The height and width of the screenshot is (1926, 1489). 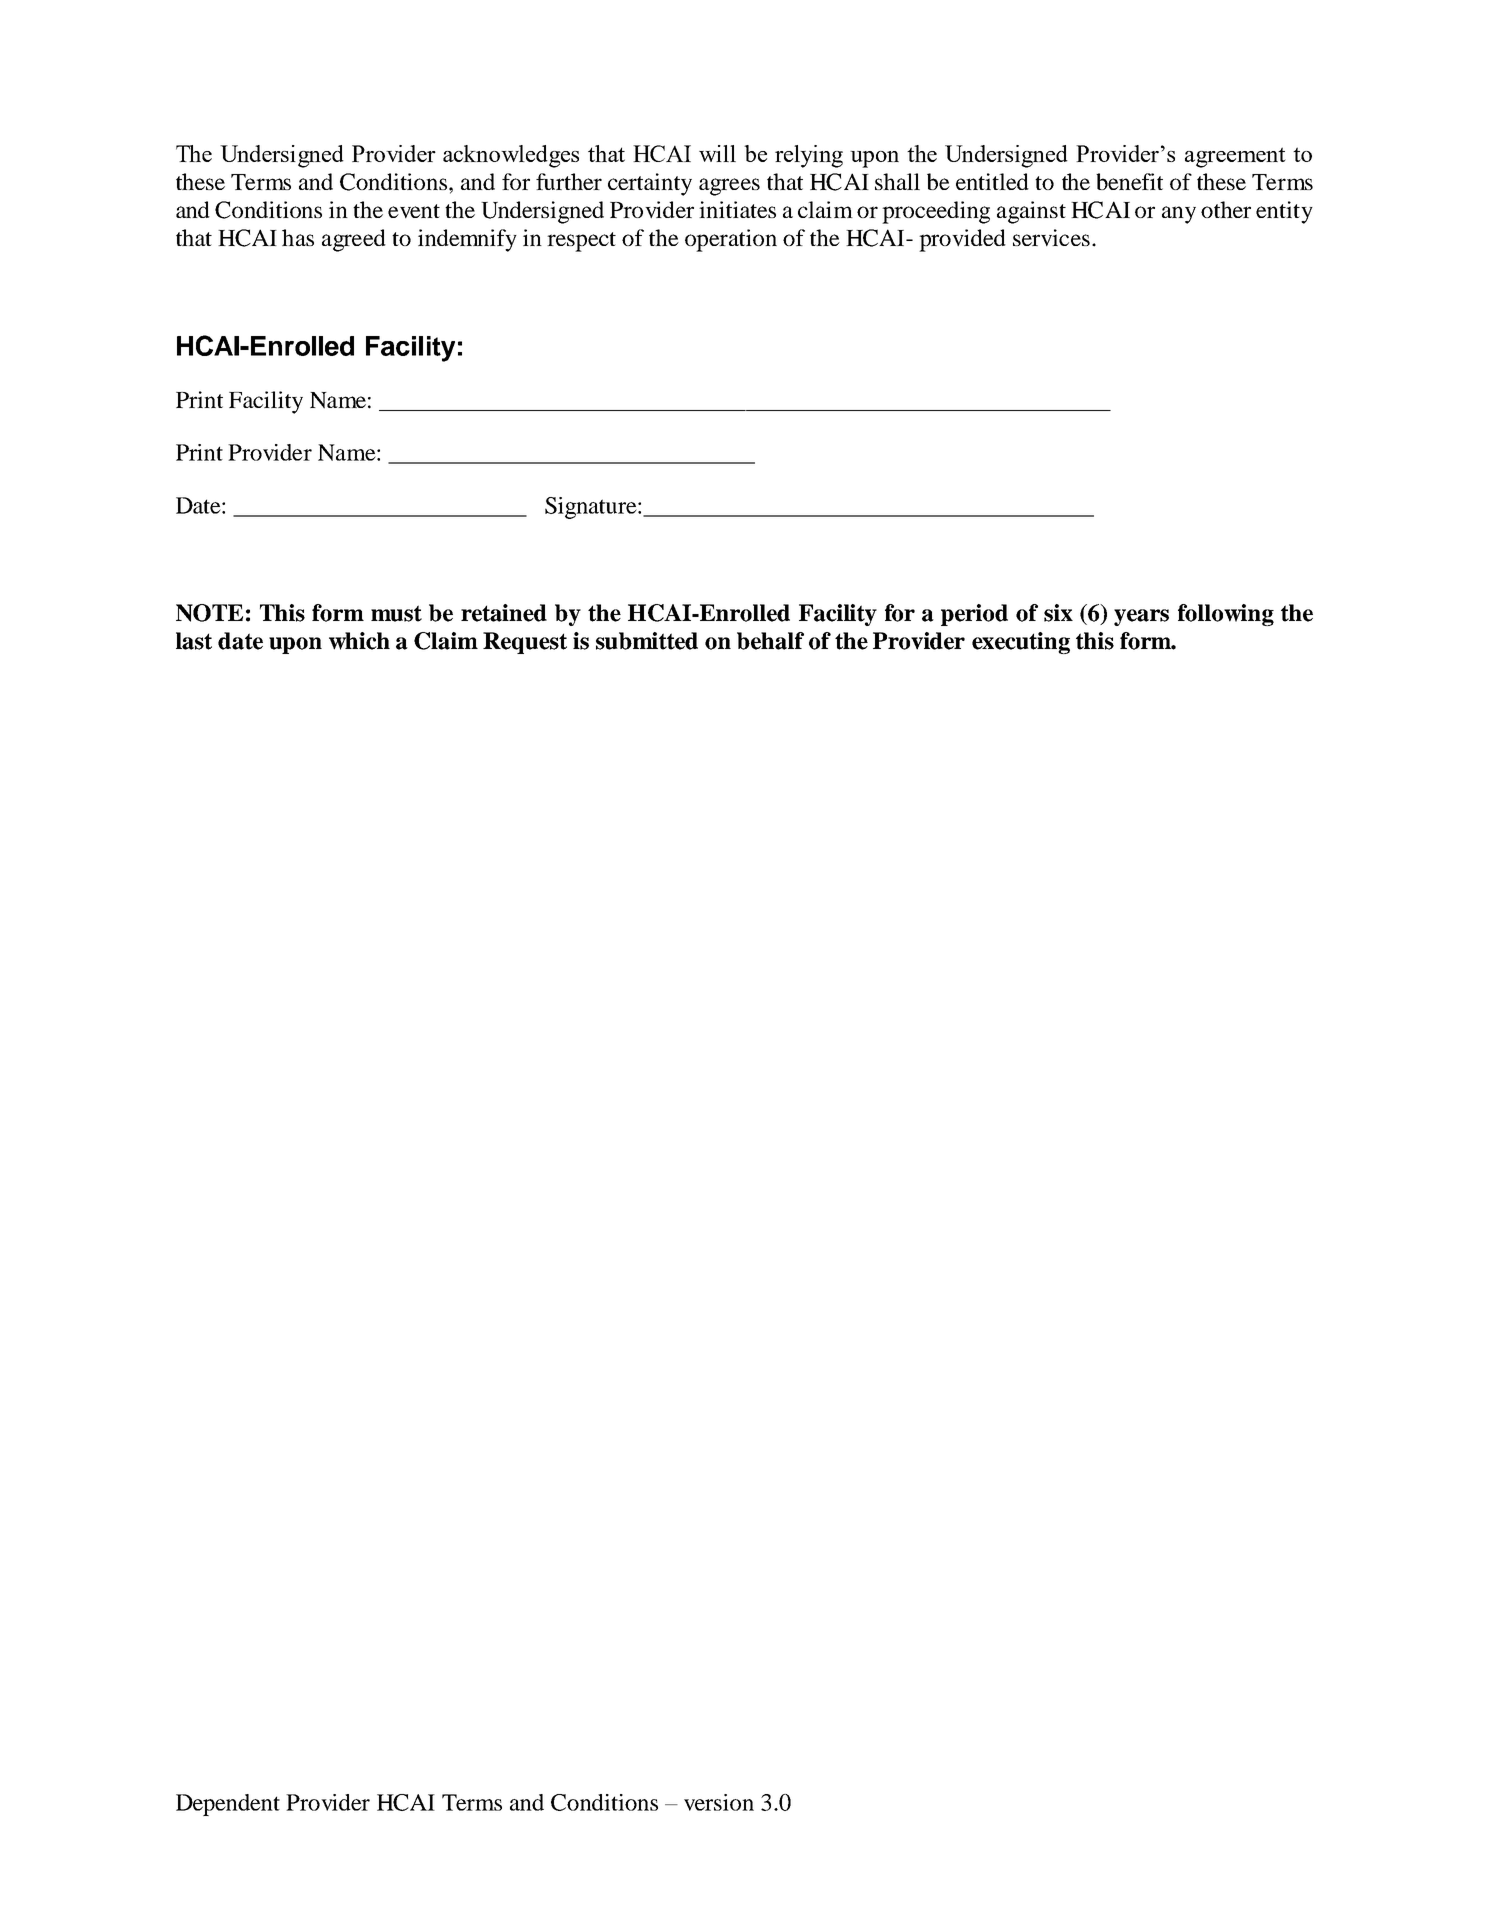 I want to click on which, so click(x=359, y=641).
